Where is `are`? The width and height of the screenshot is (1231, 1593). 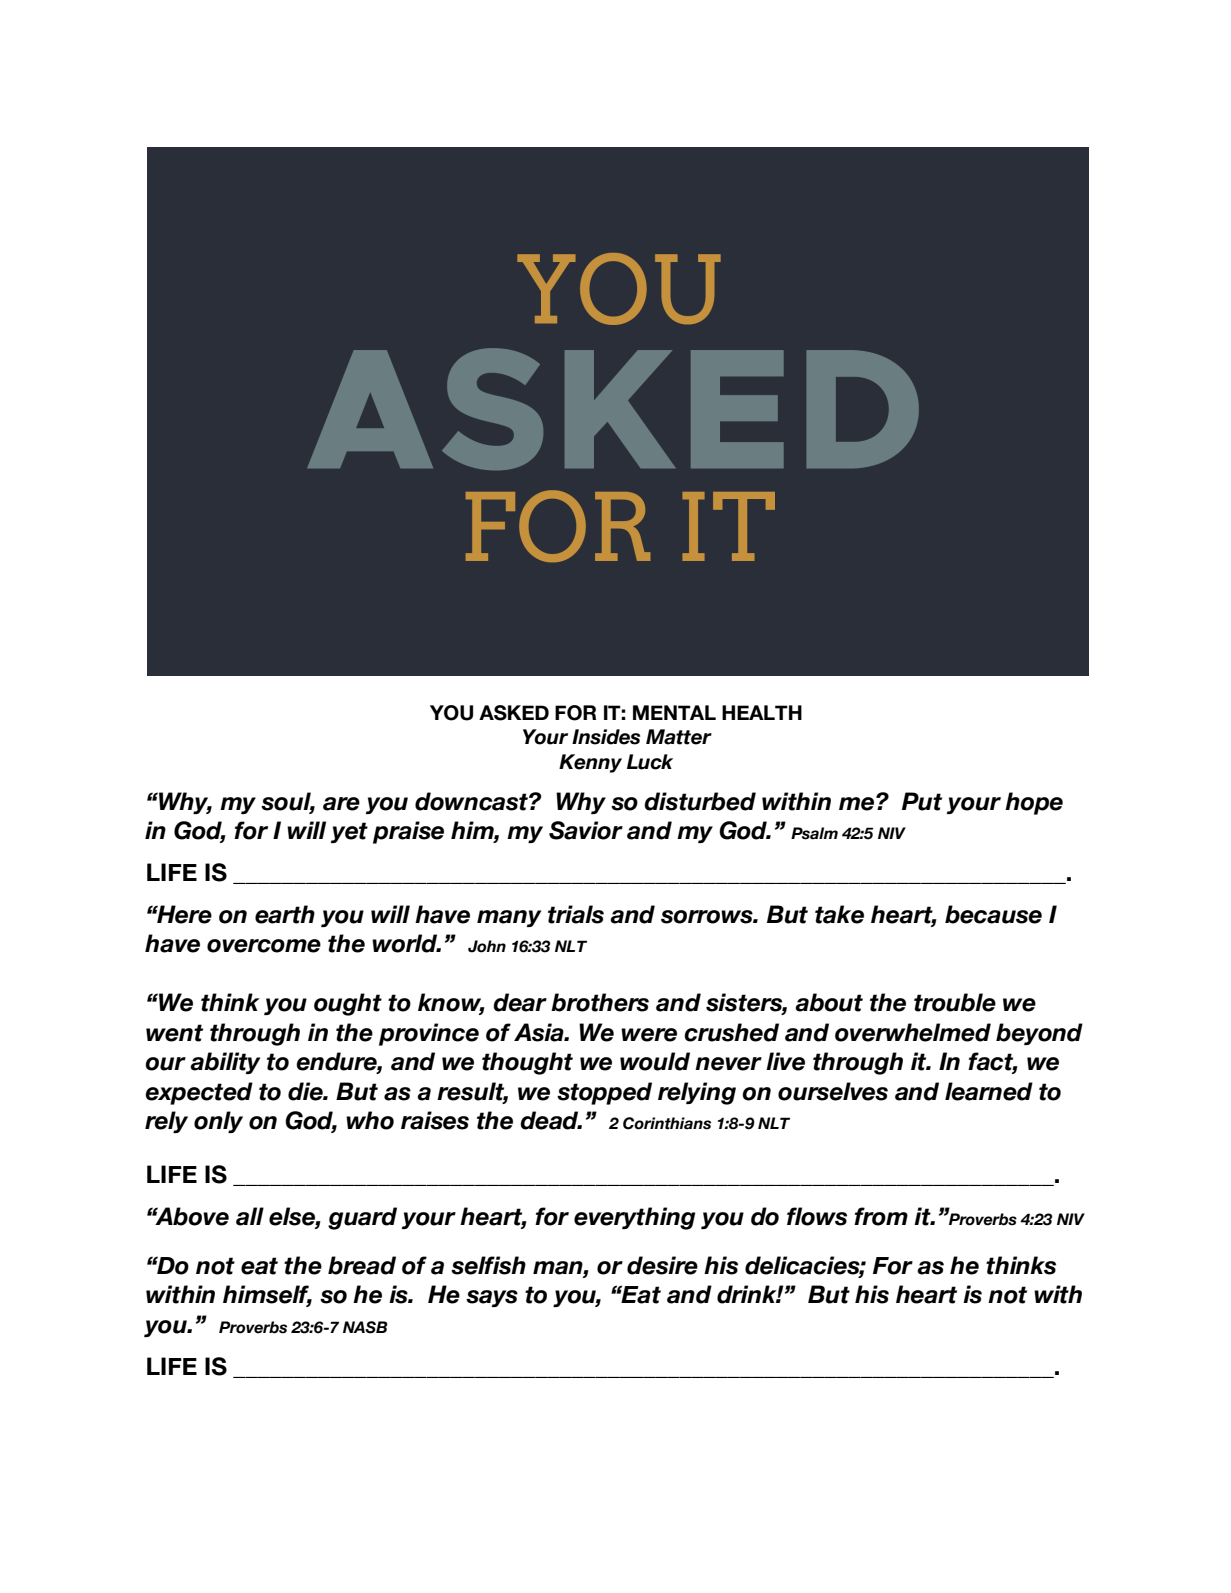
are is located at coordinates (341, 804).
